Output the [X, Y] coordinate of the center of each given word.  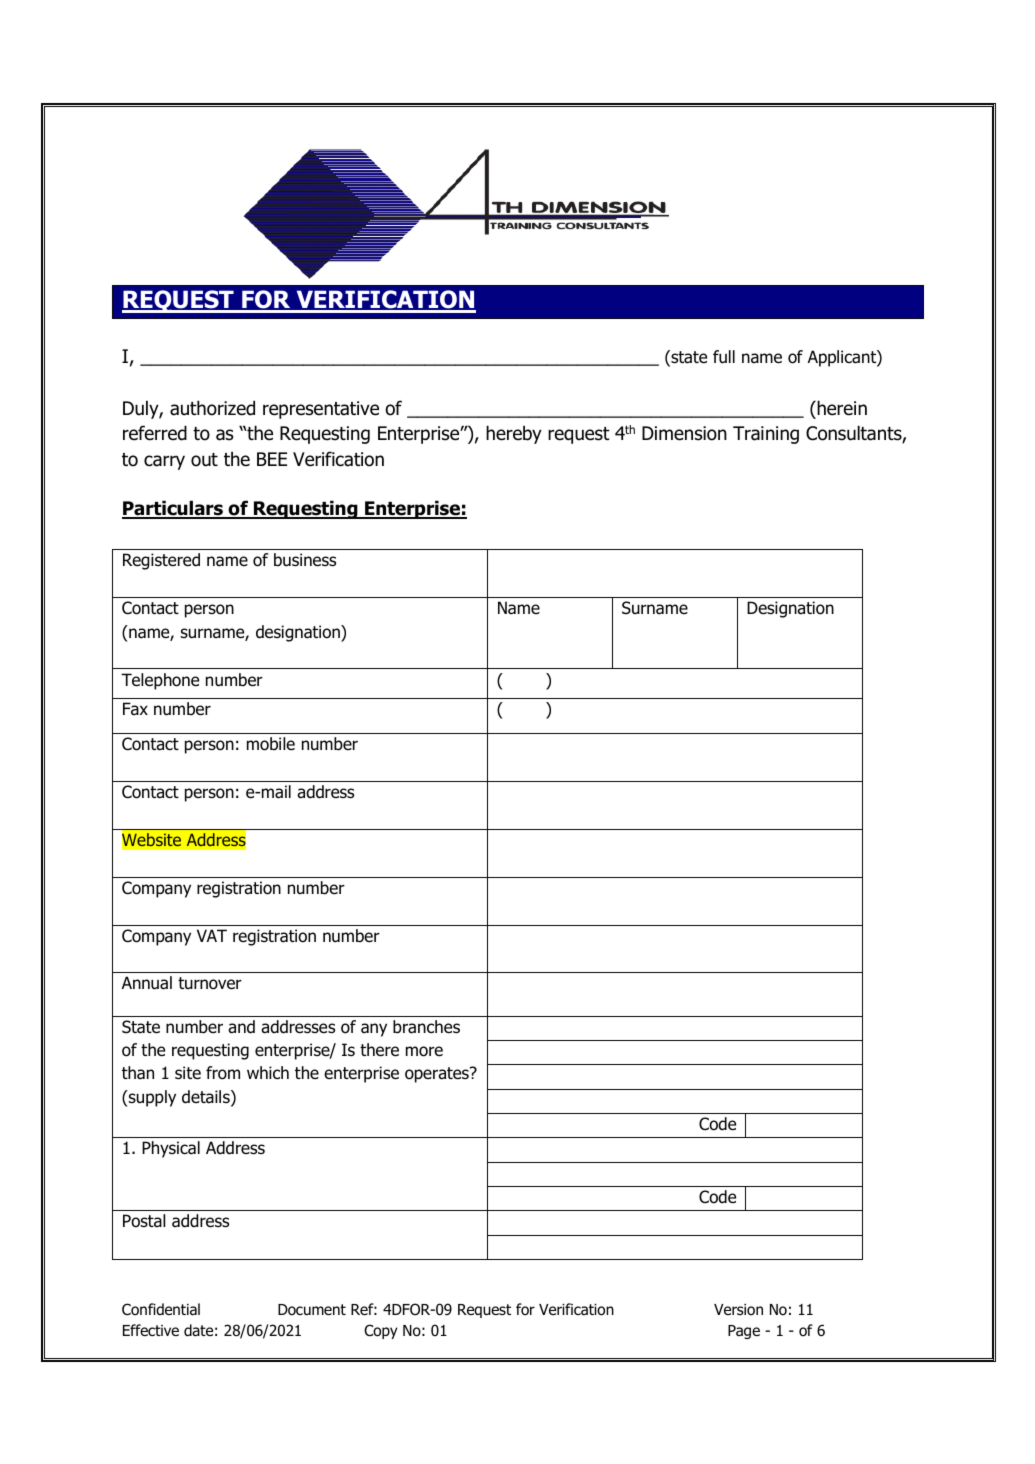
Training [766, 435]
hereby [514, 434]
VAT [212, 935]
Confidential [161, 1309]
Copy [381, 1331]
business [305, 560]
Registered [161, 561]
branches [426, 1027]
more [424, 1051]
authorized [212, 408]
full [724, 357]
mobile [271, 744]
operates [438, 1075]
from [223, 1073]
